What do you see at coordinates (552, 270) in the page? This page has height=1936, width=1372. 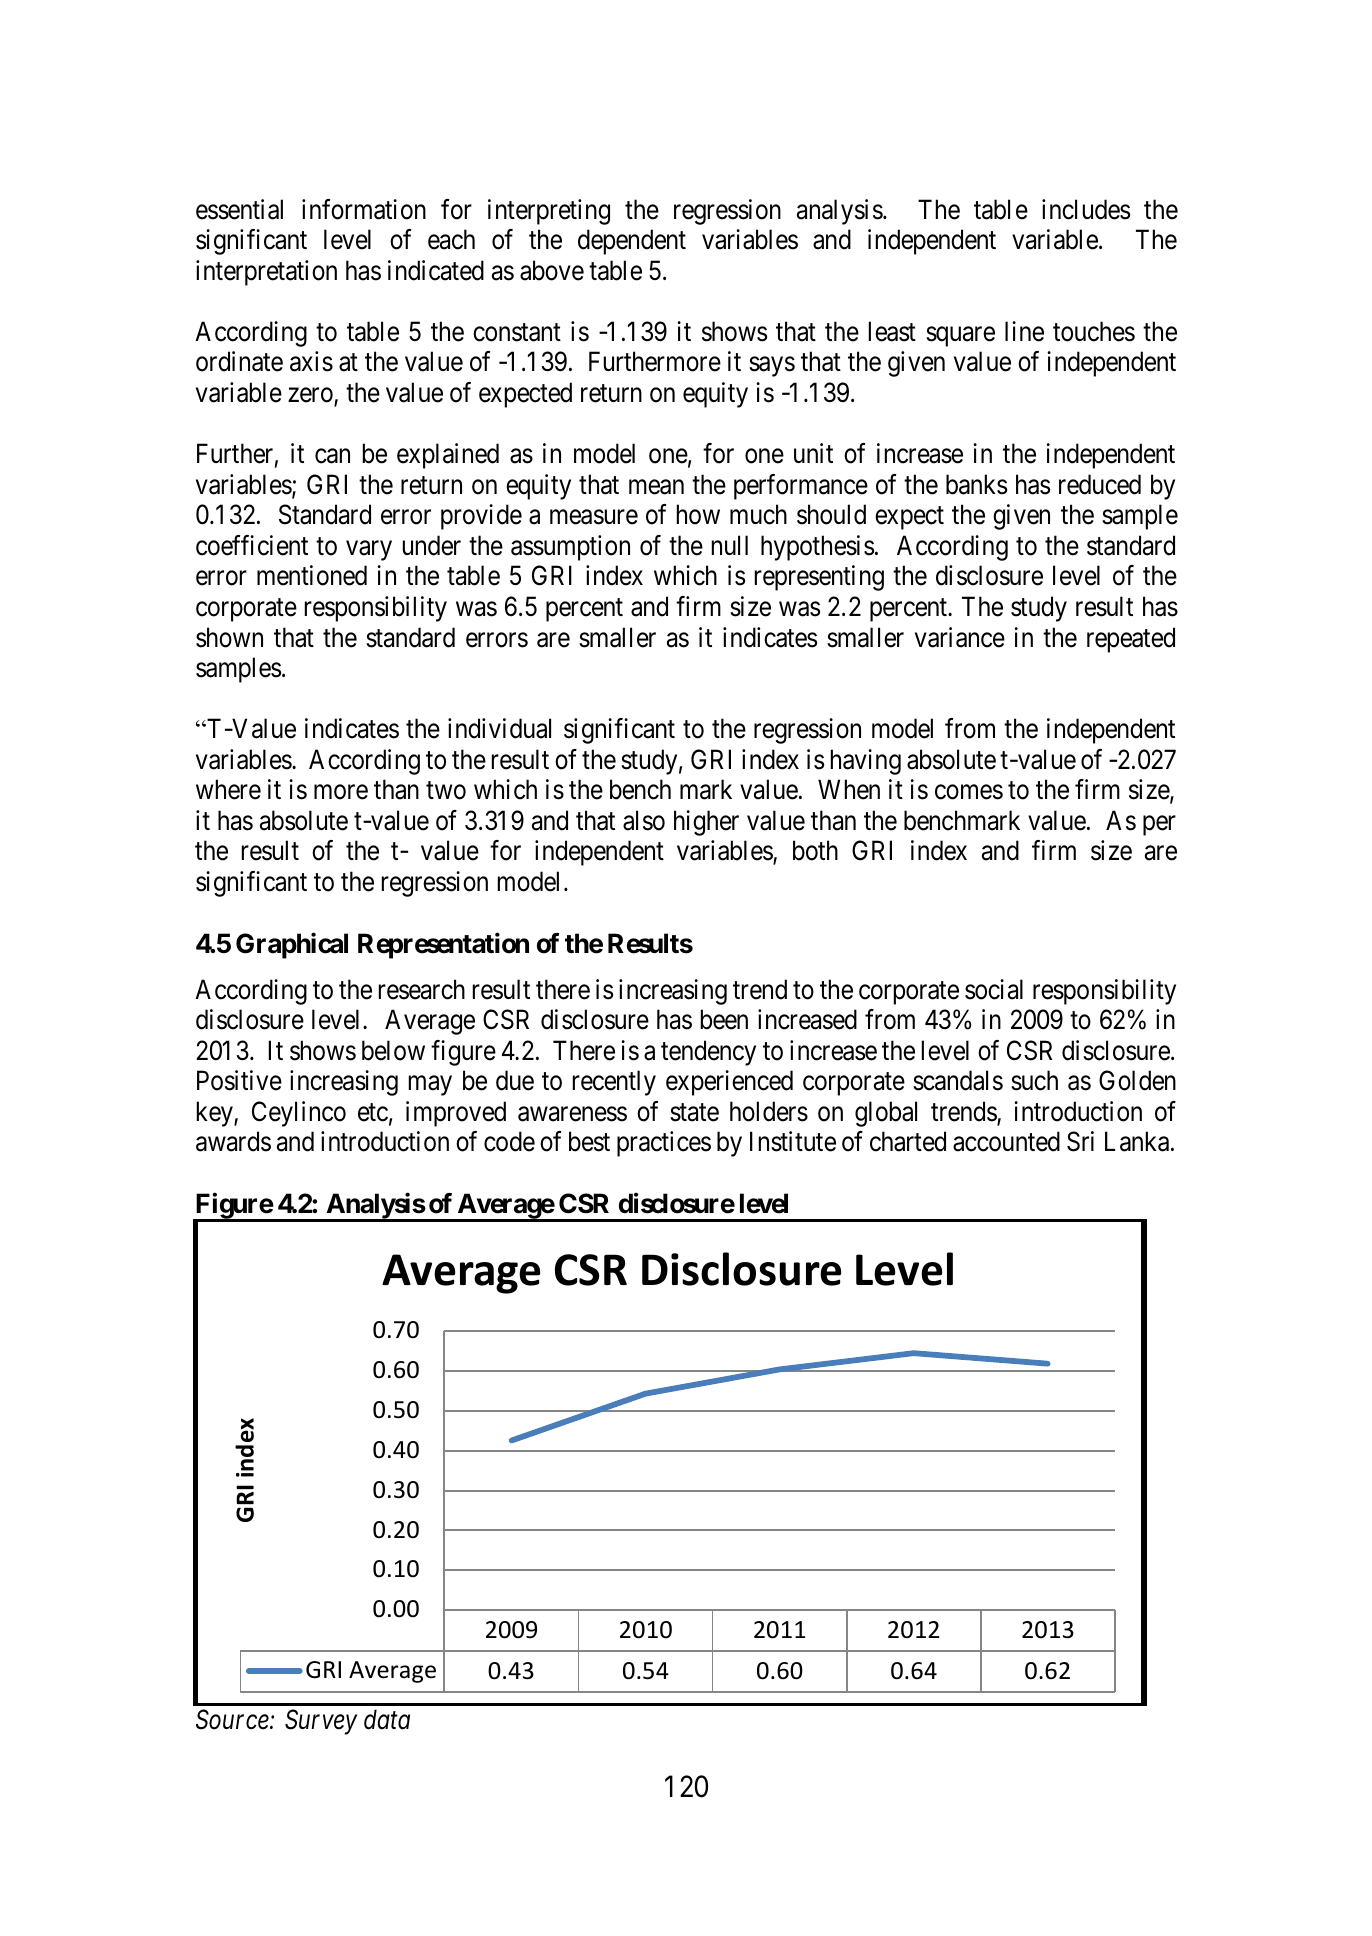 I see `above` at bounding box center [552, 270].
